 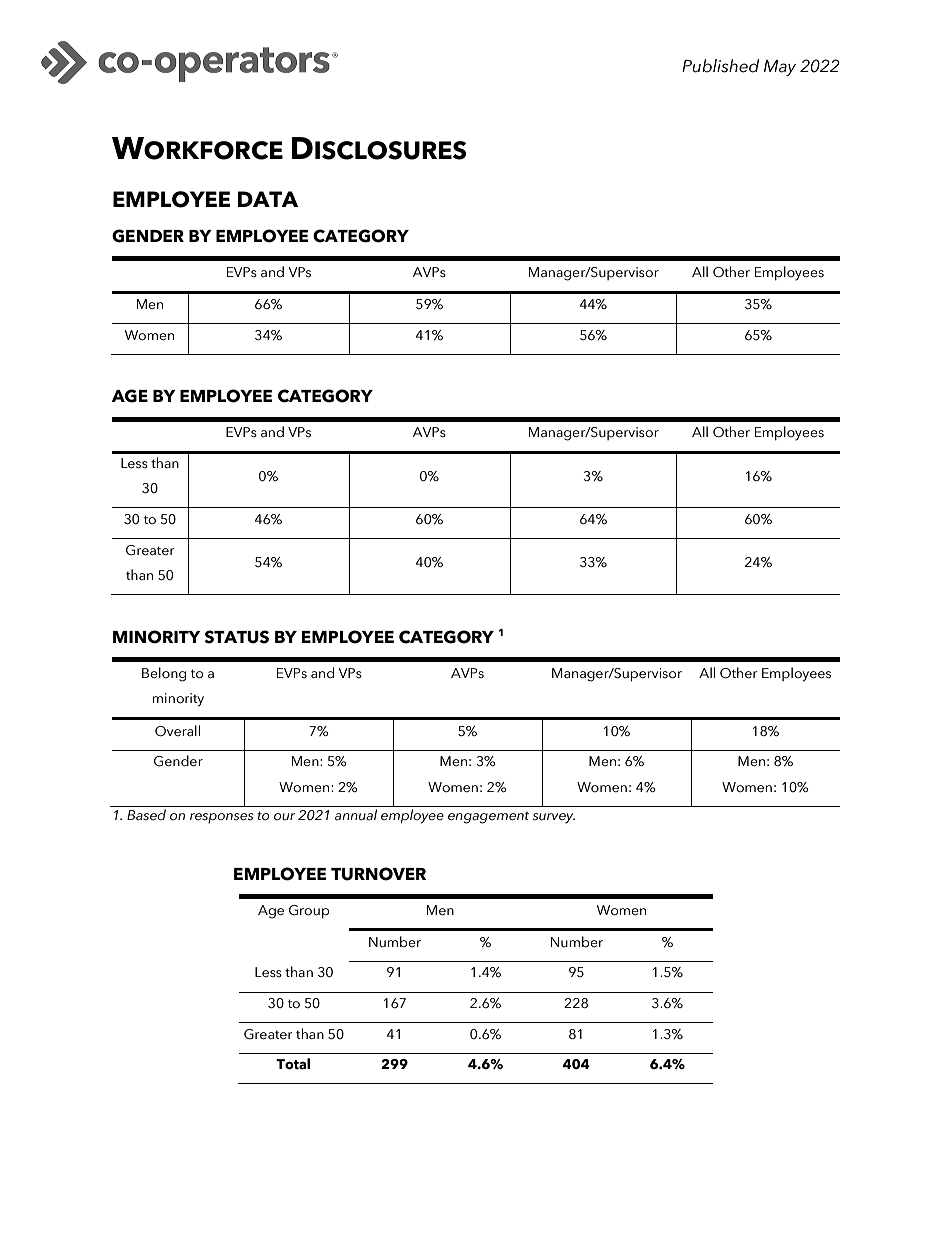 What do you see at coordinates (309, 912) in the screenshot?
I see `Group` at bounding box center [309, 912].
